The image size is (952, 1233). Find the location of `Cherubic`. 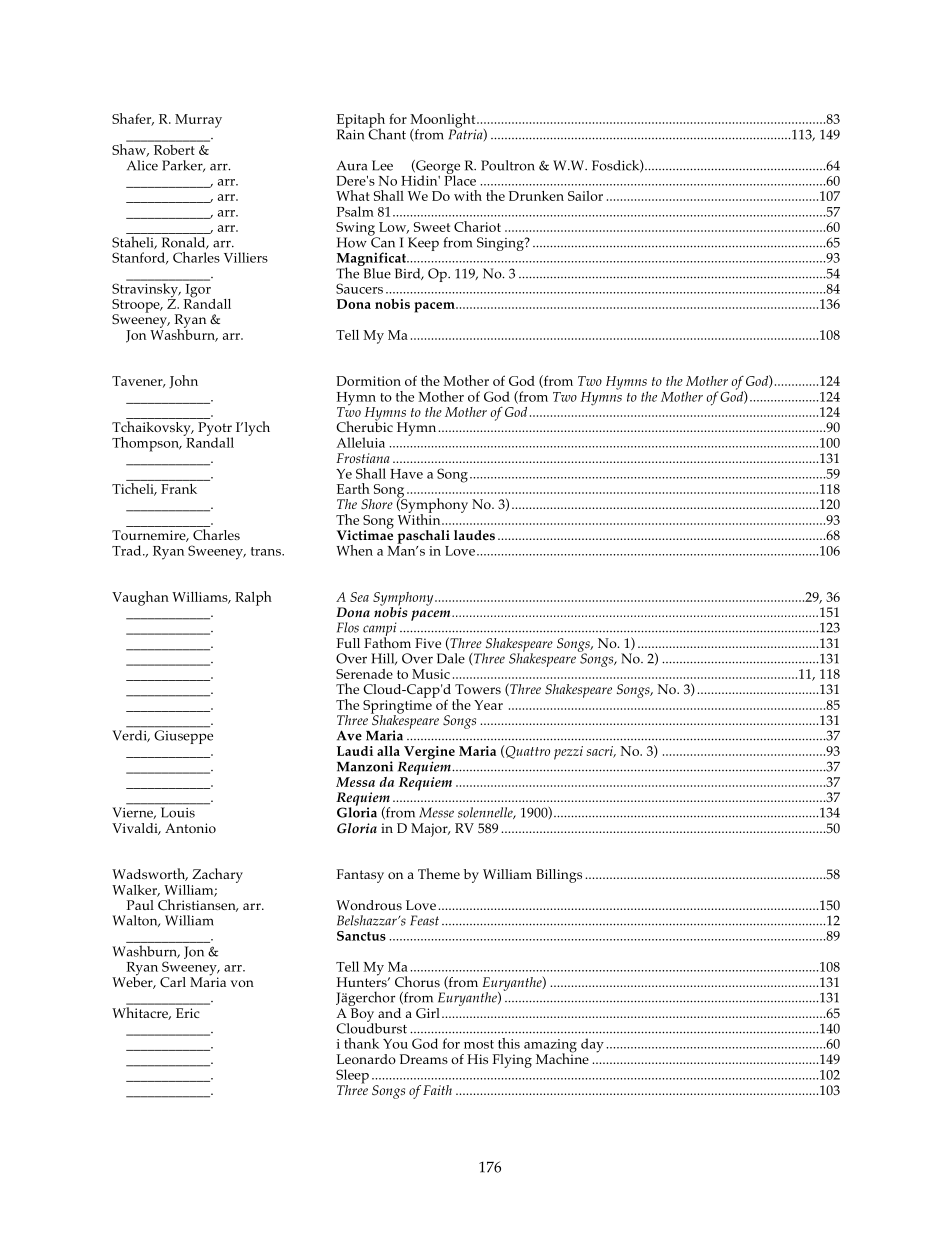

Cherubic is located at coordinates (364, 425).
